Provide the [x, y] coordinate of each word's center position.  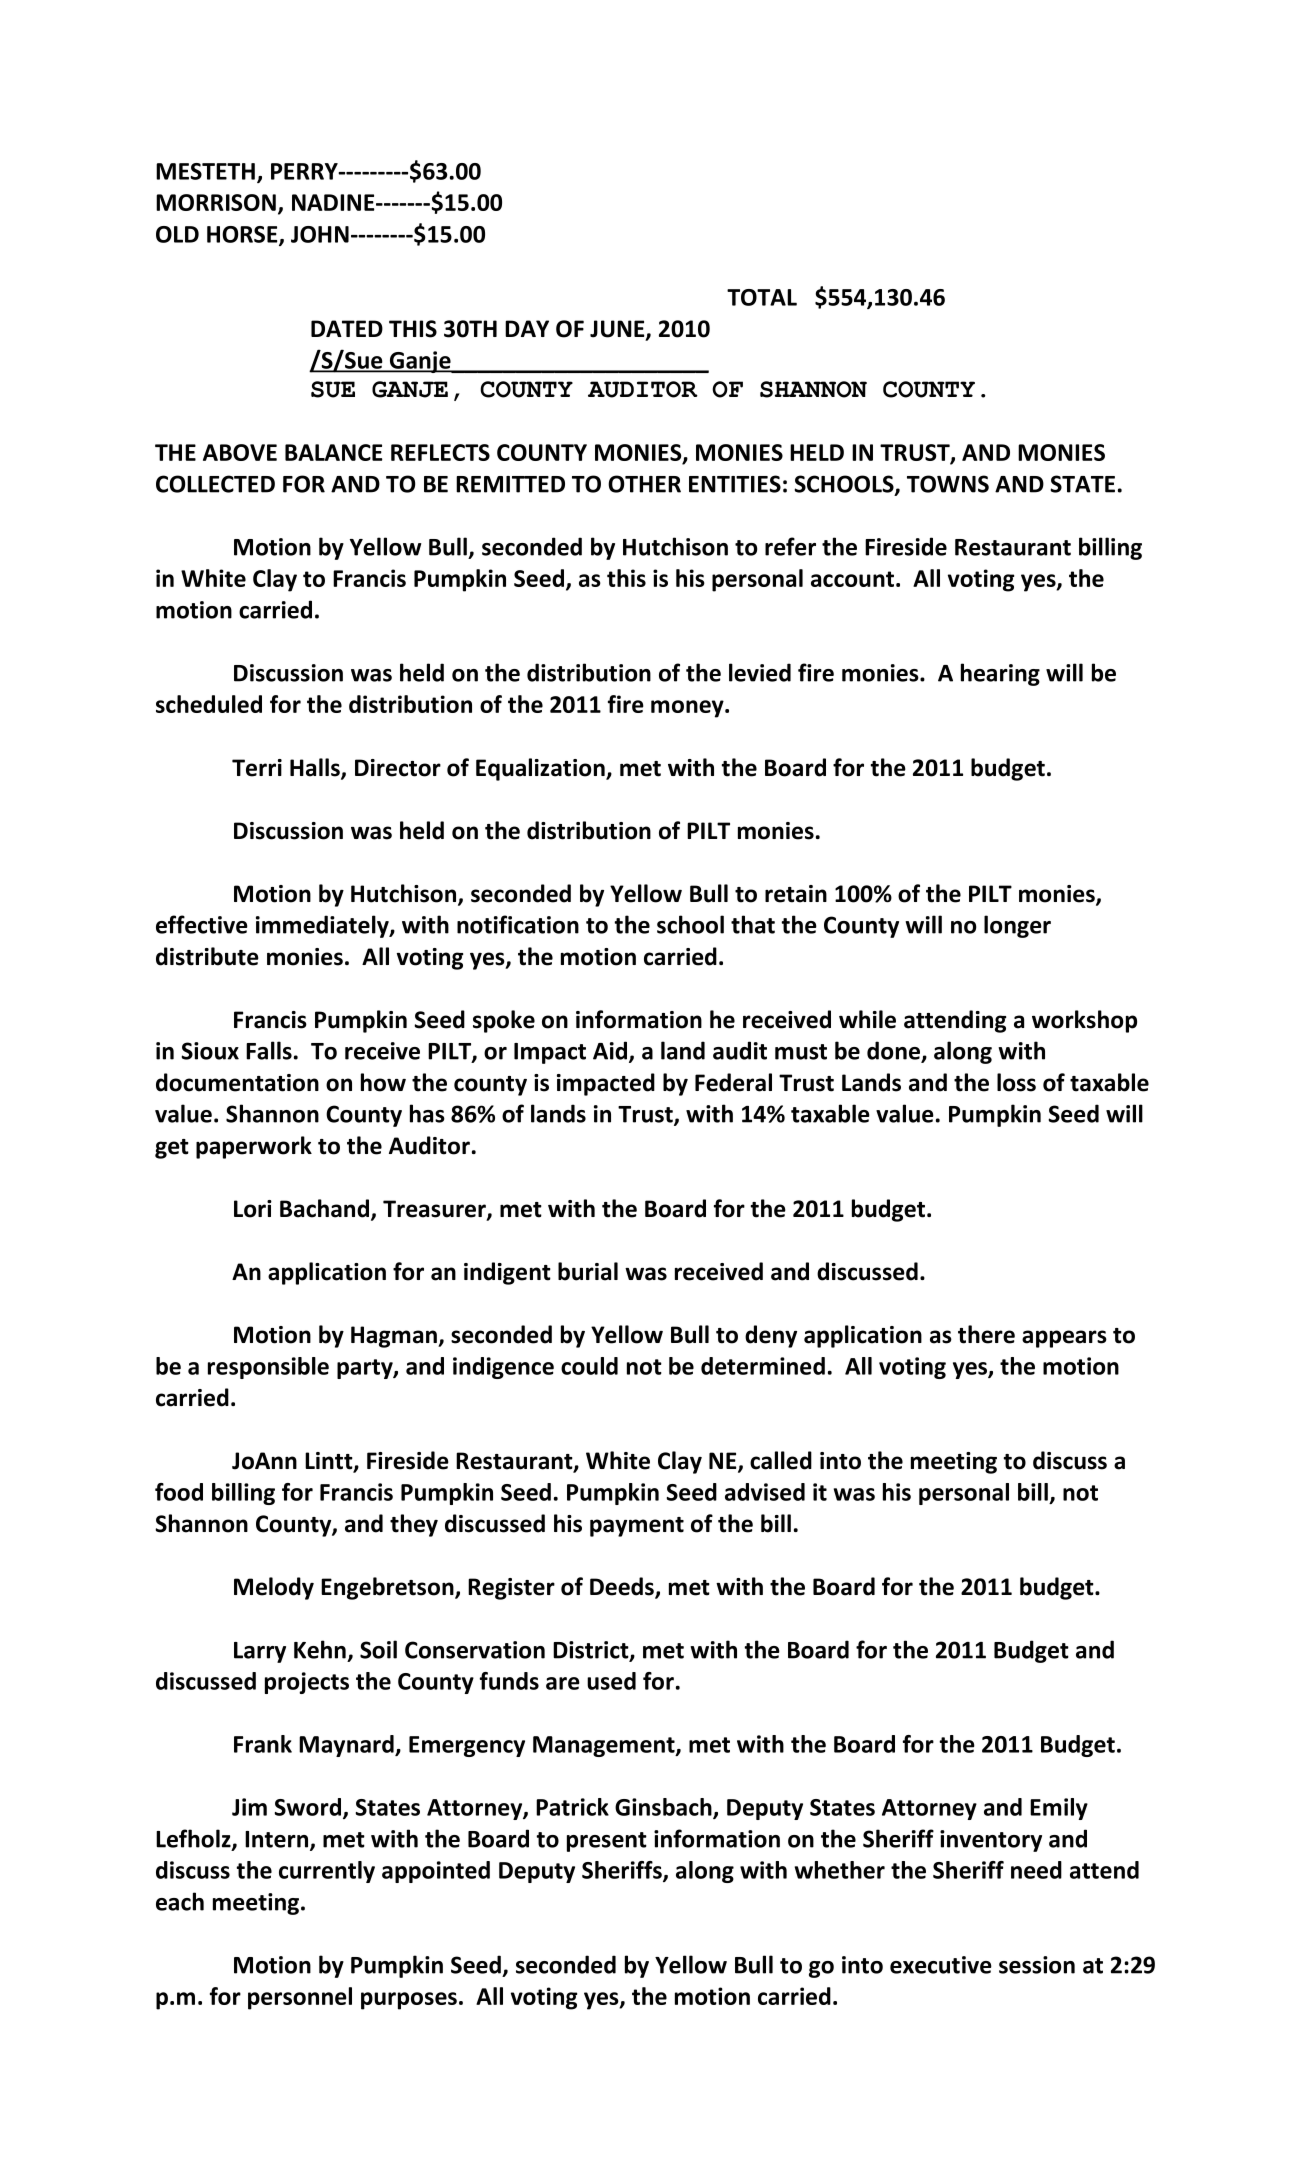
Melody [274, 1588]
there [986, 1334]
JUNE [618, 330]
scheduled [209, 704]
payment [637, 1527]
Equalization [541, 769]
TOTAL [762, 297]
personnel [300, 1998]
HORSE [243, 235]
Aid [611, 1051]
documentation [237, 1082]
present [607, 1842]
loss [1016, 1082]
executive [941, 1965]
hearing [1000, 674]
